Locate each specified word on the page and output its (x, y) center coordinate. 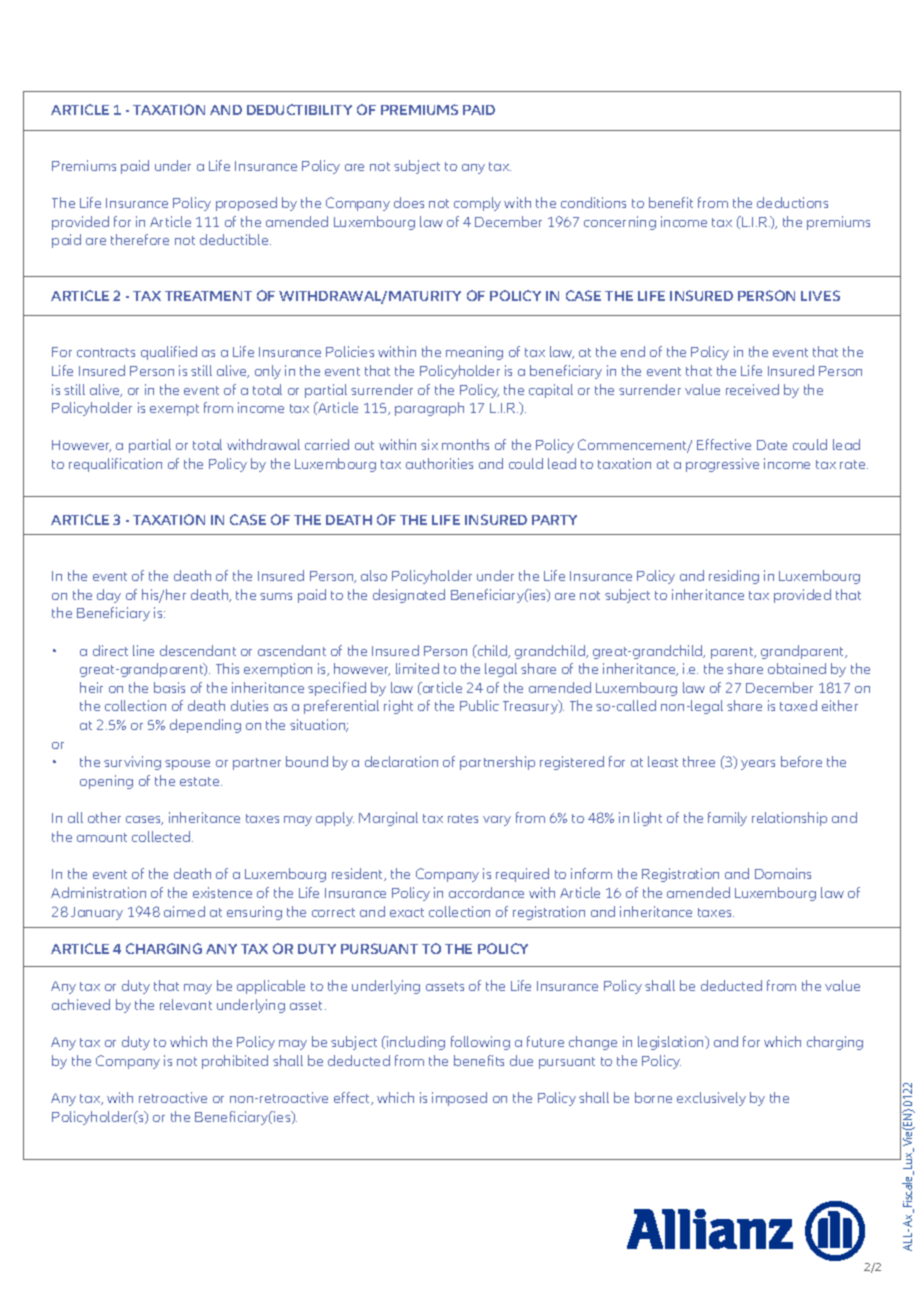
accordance (486, 892)
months (465, 444)
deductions (792, 202)
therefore (140, 239)
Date (772, 445)
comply (477, 204)
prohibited (235, 1062)
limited (417, 668)
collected (162, 836)
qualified (169, 353)
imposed (459, 1099)
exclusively (711, 1099)
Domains (783, 873)
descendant (198, 650)
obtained (797, 668)
